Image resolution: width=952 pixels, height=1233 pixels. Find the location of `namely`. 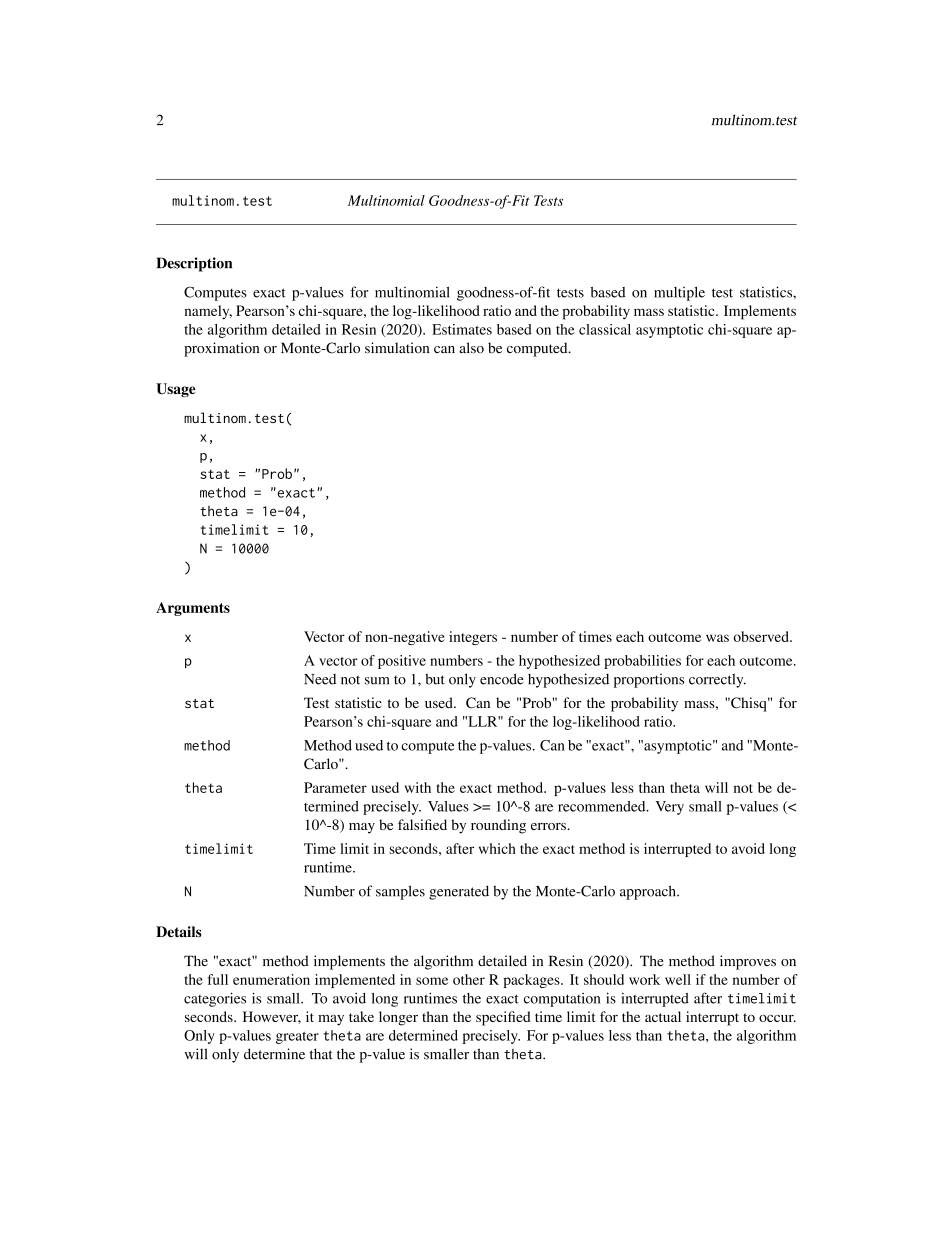

namely is located at coordinates (208, 312).
